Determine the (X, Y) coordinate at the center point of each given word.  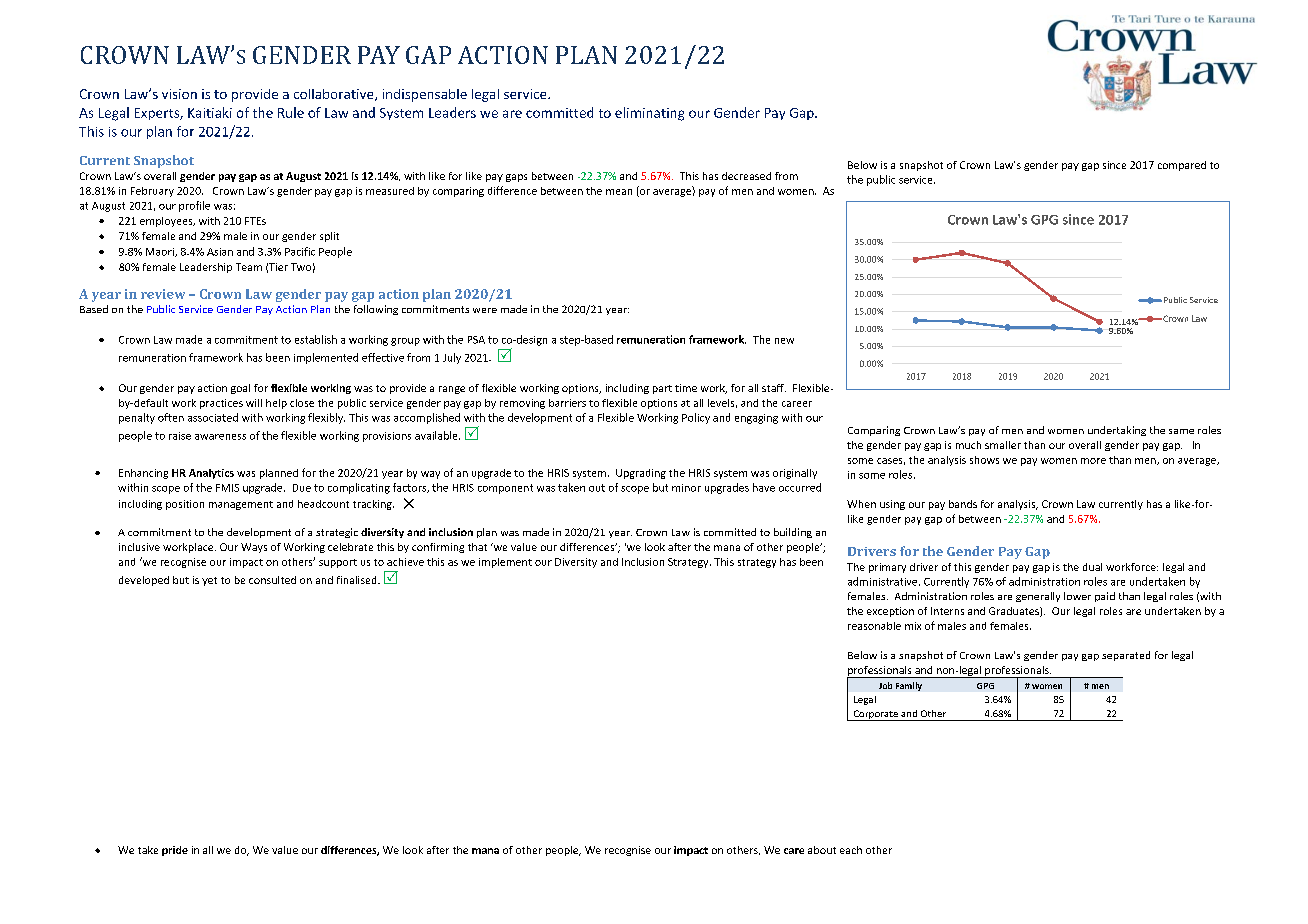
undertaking (1117, 431)
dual (1092, 567)
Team (249, 267)
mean (619, 192)
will (254, 403)
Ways (254, 548)
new (784, 341)
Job (885, 685)
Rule (291, 112)
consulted (272, 580)
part (662, 389)
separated (1126, 656)
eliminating (649, 114)
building (793, 533)
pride (175, 851)
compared (1182, 166)
